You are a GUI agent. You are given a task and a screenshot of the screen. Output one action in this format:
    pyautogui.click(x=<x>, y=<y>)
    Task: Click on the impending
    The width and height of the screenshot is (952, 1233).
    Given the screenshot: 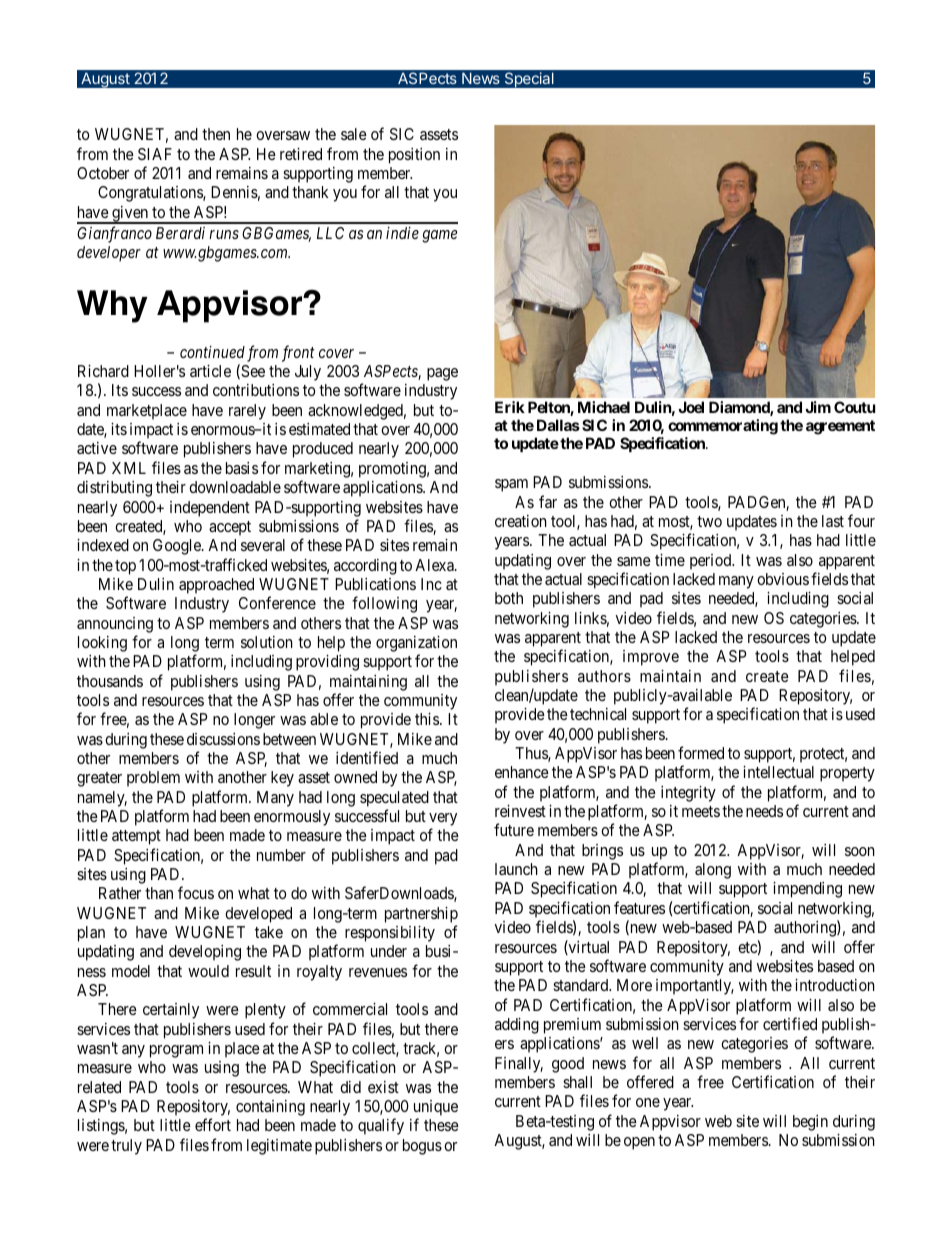 What is the action you would take?
    pyautogui.click(x=807, y=890)
